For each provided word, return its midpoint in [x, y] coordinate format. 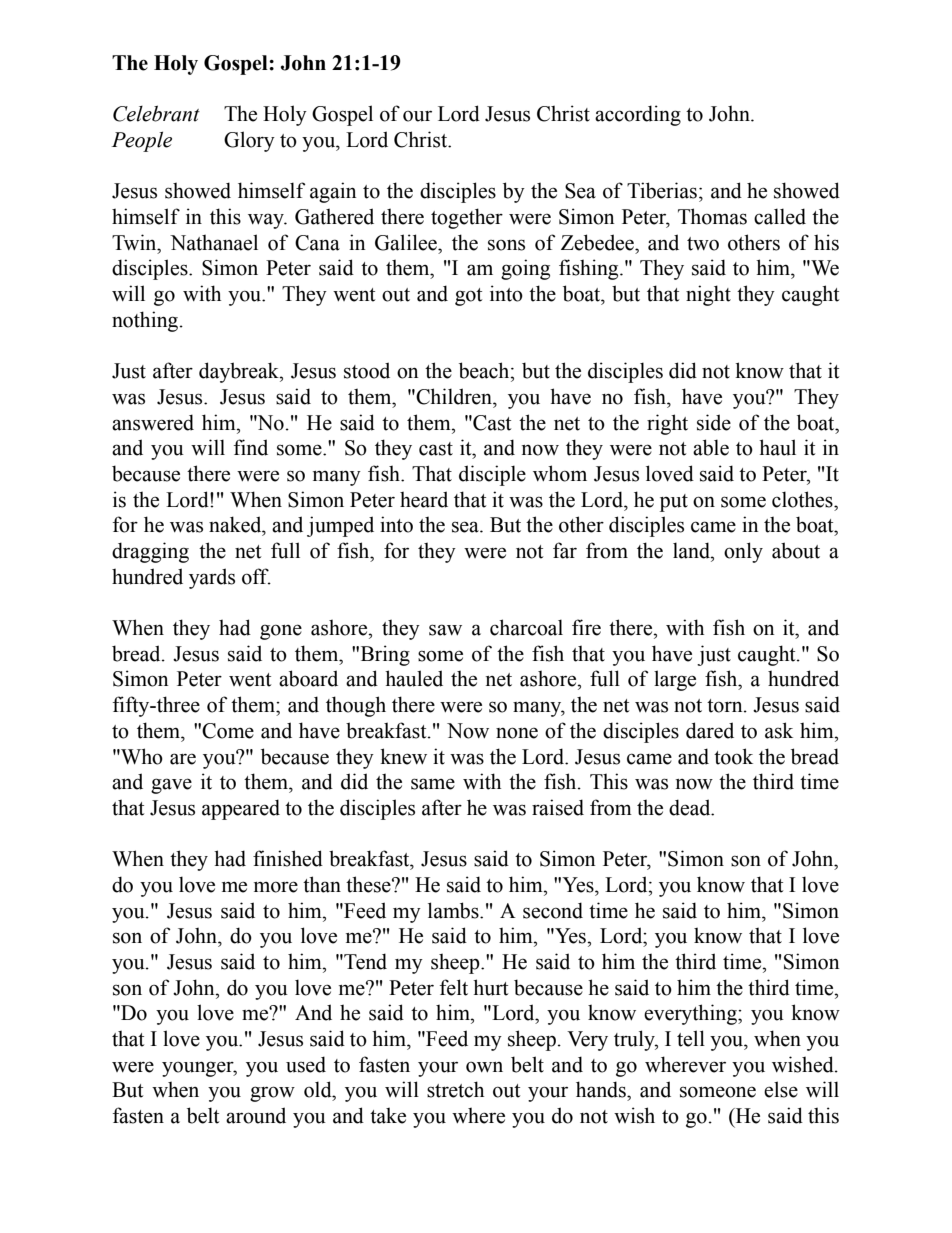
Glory [249, 141]
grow [272, 1094]
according [638, 115]
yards [212, 578]
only [743, 552]
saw [445, 630]
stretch [455, 1089]
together [467, 218]
